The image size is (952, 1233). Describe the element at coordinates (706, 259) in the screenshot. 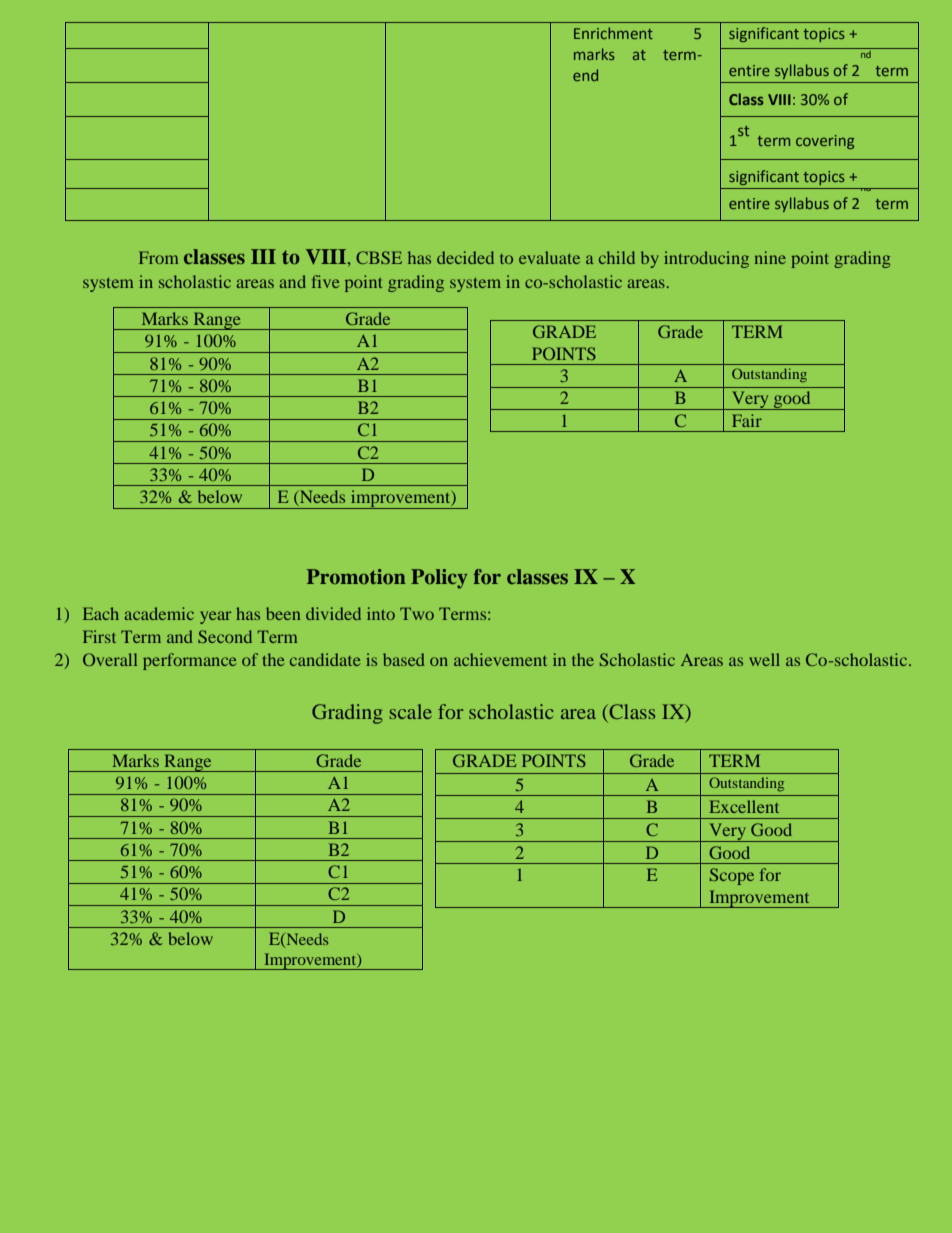

I see `introducing` at that location.
